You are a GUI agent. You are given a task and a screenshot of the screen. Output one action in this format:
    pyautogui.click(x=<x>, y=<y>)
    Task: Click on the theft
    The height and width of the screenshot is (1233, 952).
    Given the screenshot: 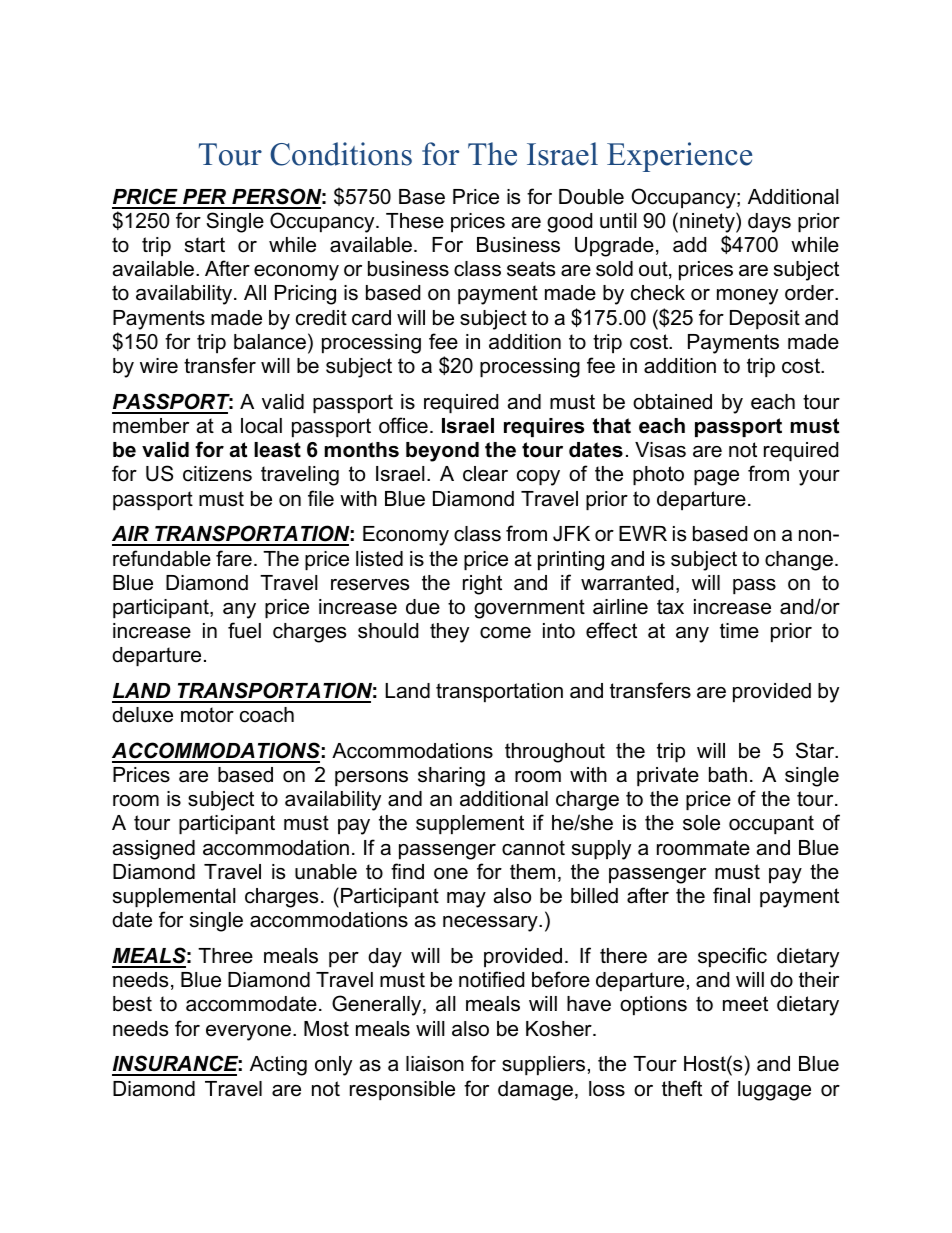 What is the action you would take?
    pyautogui.click(x=682, y=1088)
